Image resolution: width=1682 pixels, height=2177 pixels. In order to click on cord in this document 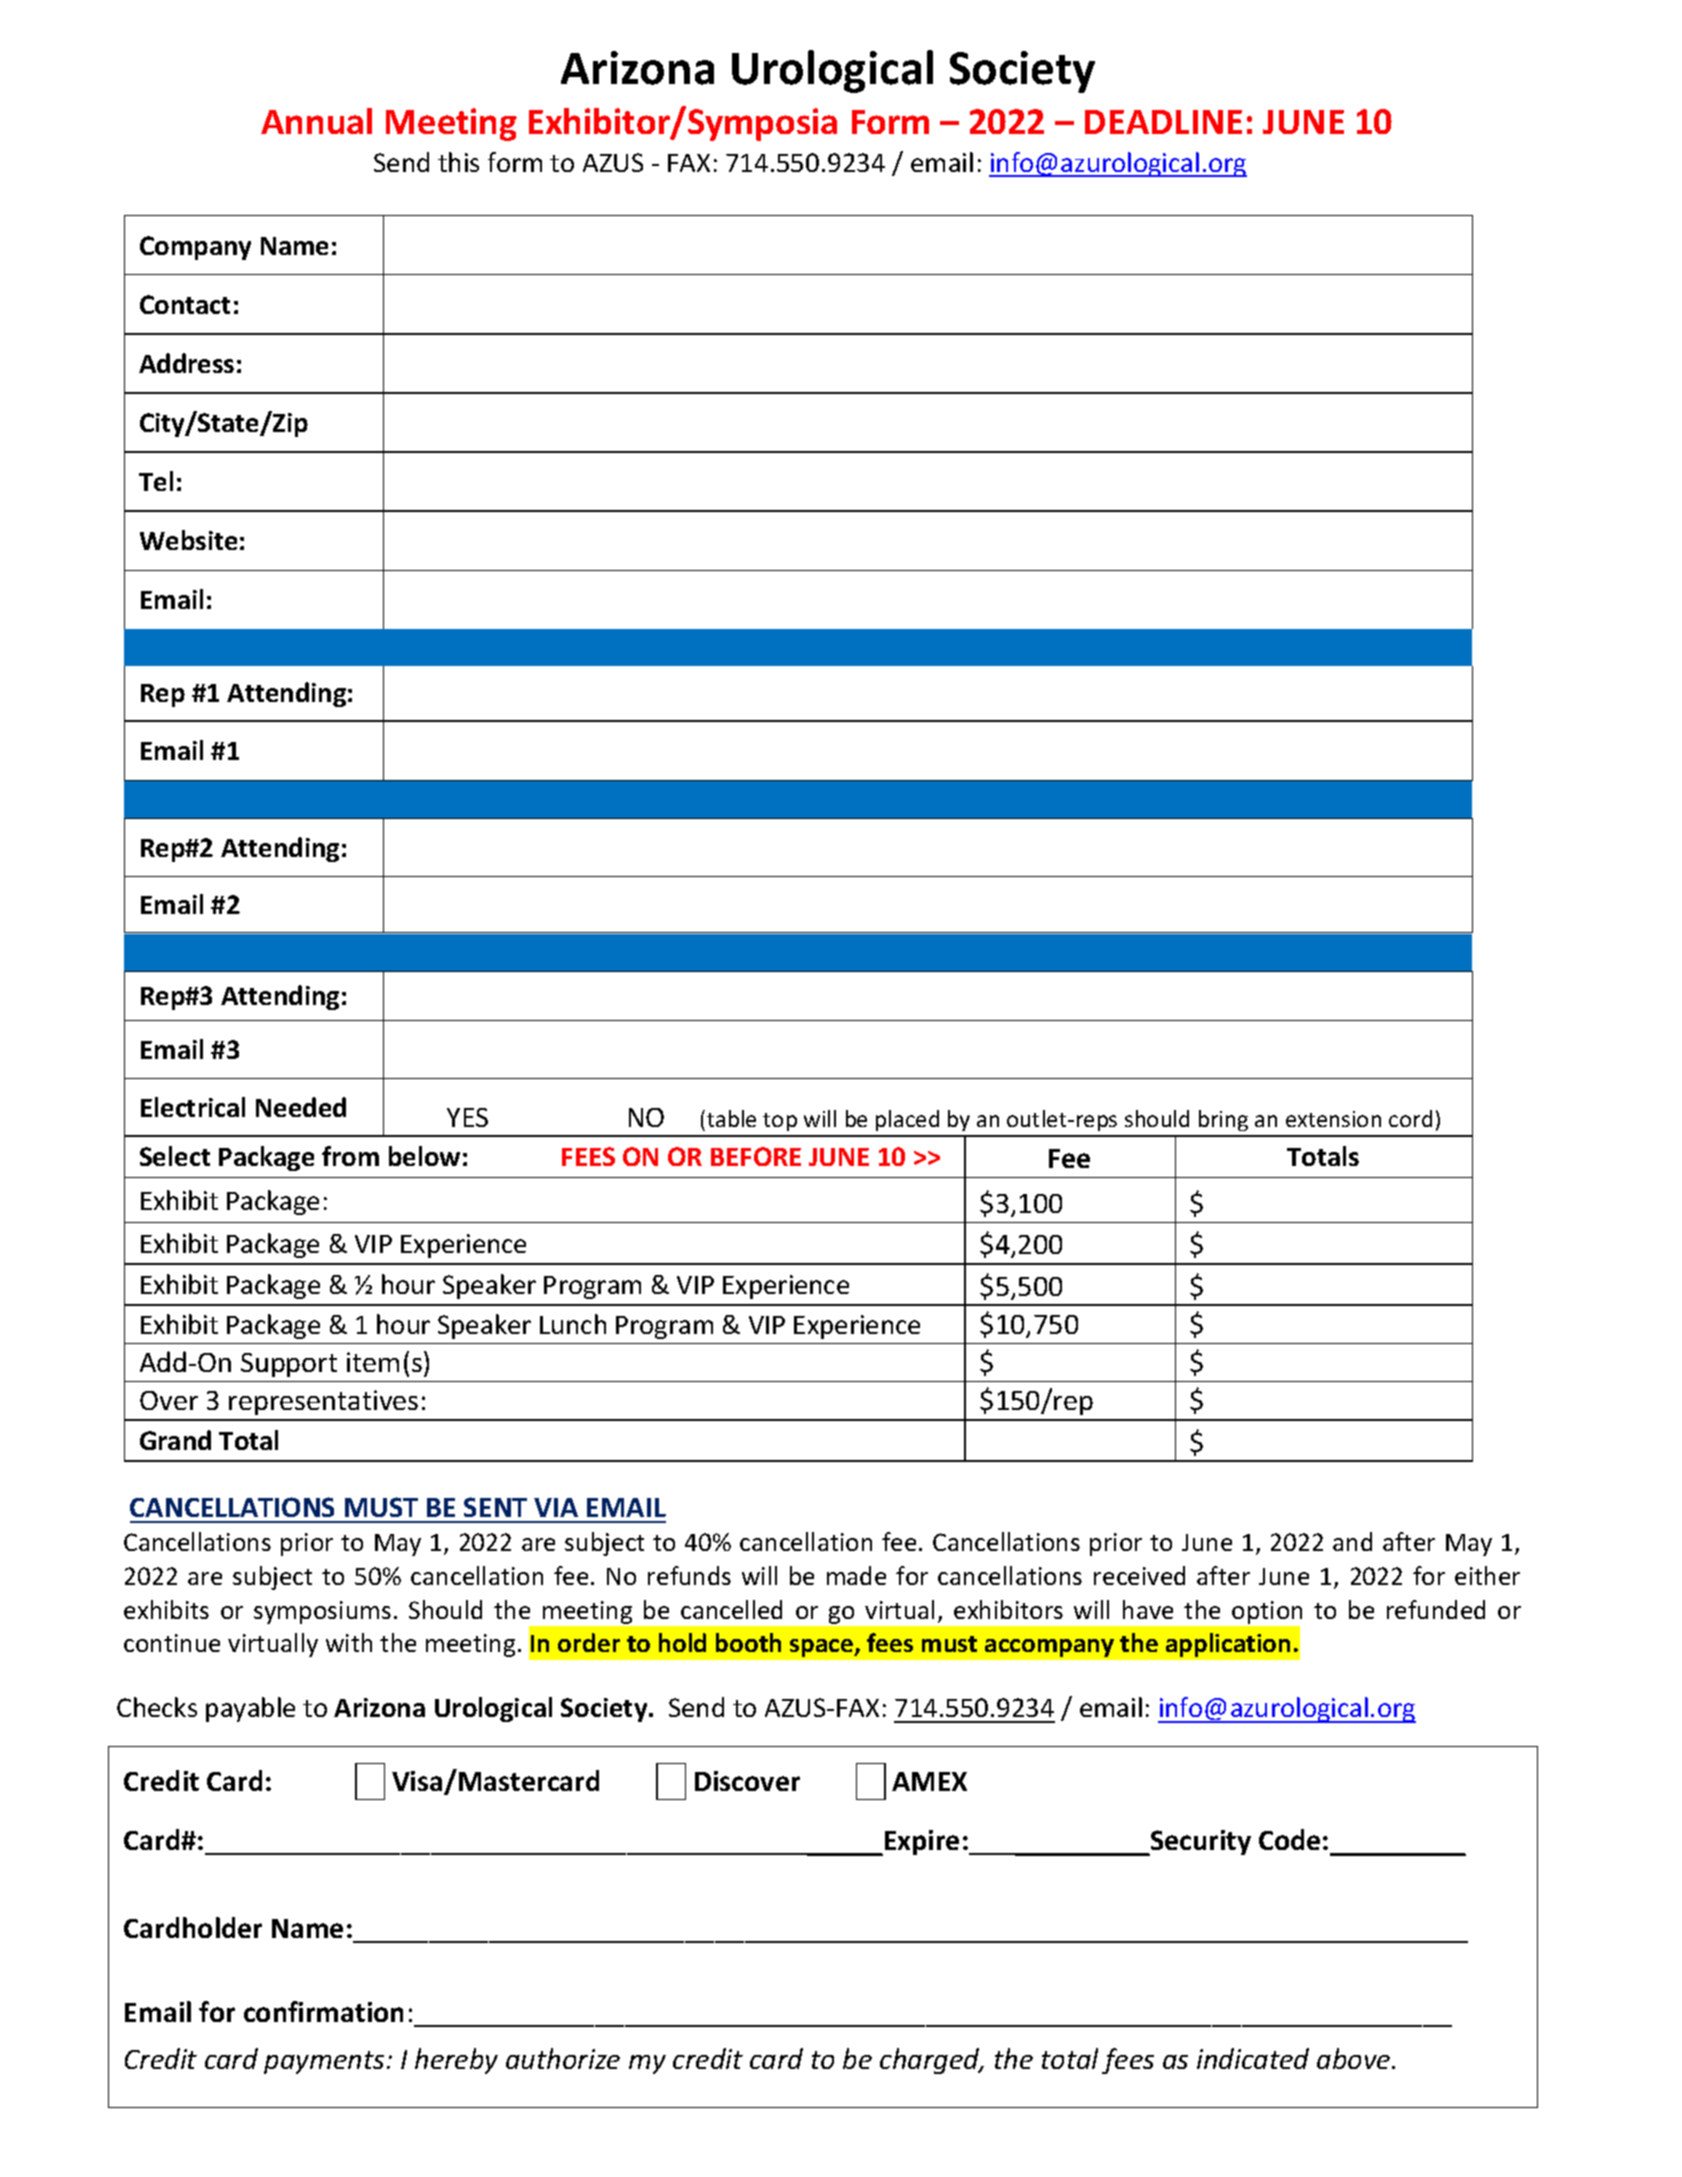, I will do `click(1410, 1118)`.
